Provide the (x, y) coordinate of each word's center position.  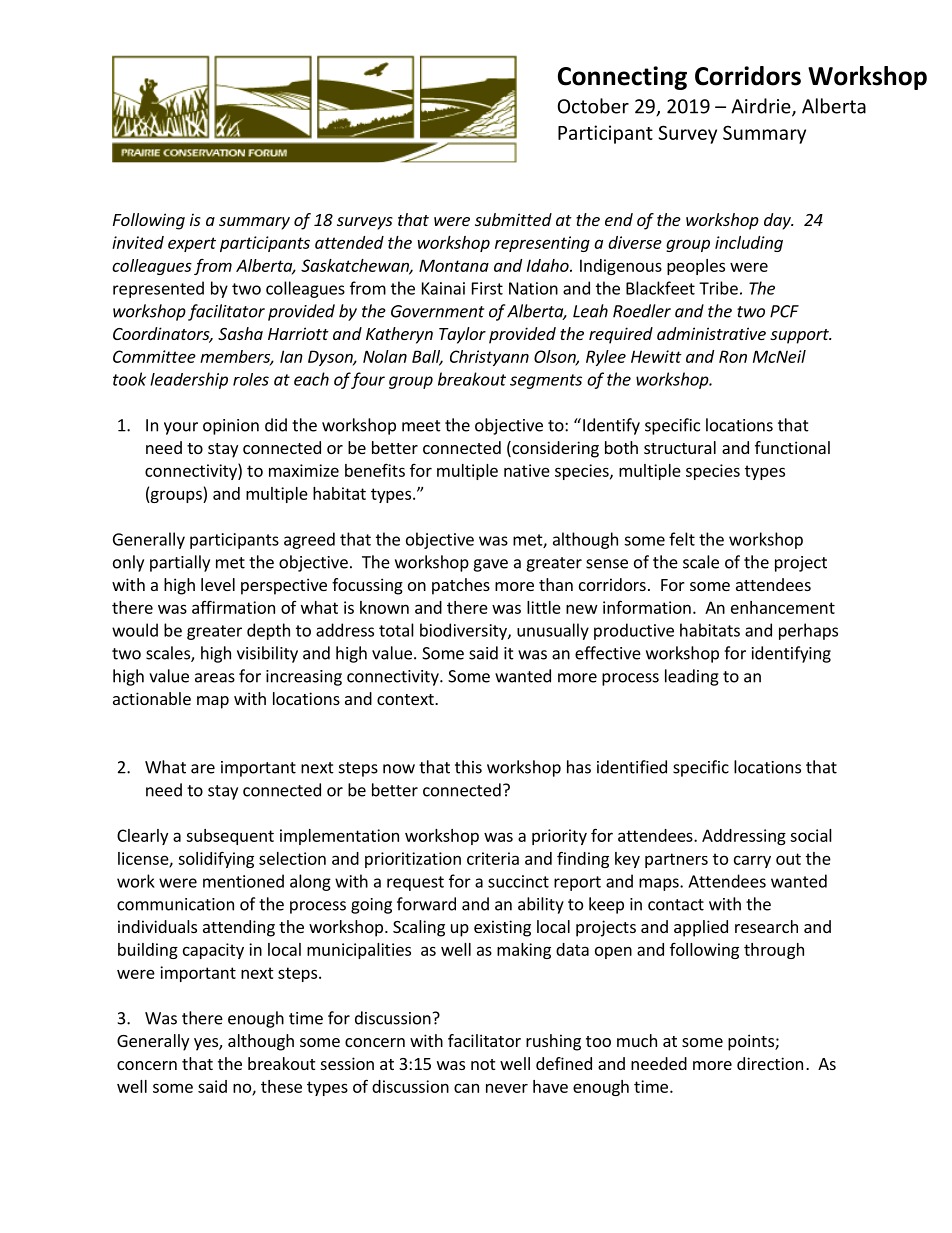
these (281, 1086)
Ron (733, 356)
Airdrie (762, 107)
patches (461, 586)
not (483, 1064)
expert (192, 244)
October (593, 106)
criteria (493, 858)
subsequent (230, 837)
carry (752, 861)
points (752, 1042)
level (218, 584)
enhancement (783, 607)
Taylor (462, 335)
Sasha (240, 333)
